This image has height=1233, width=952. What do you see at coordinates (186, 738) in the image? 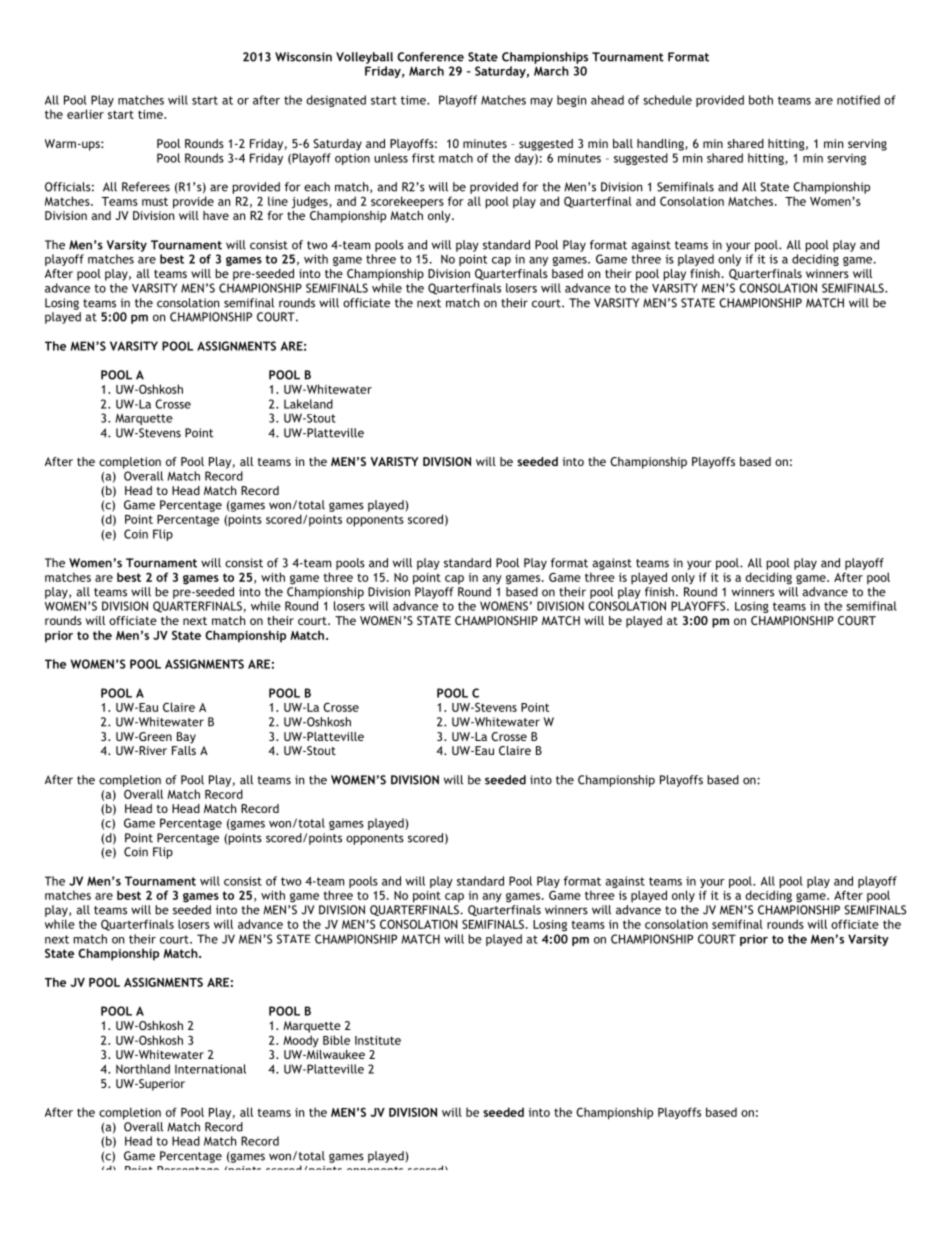
I see `Bay` at bounding box center [186, 738].
